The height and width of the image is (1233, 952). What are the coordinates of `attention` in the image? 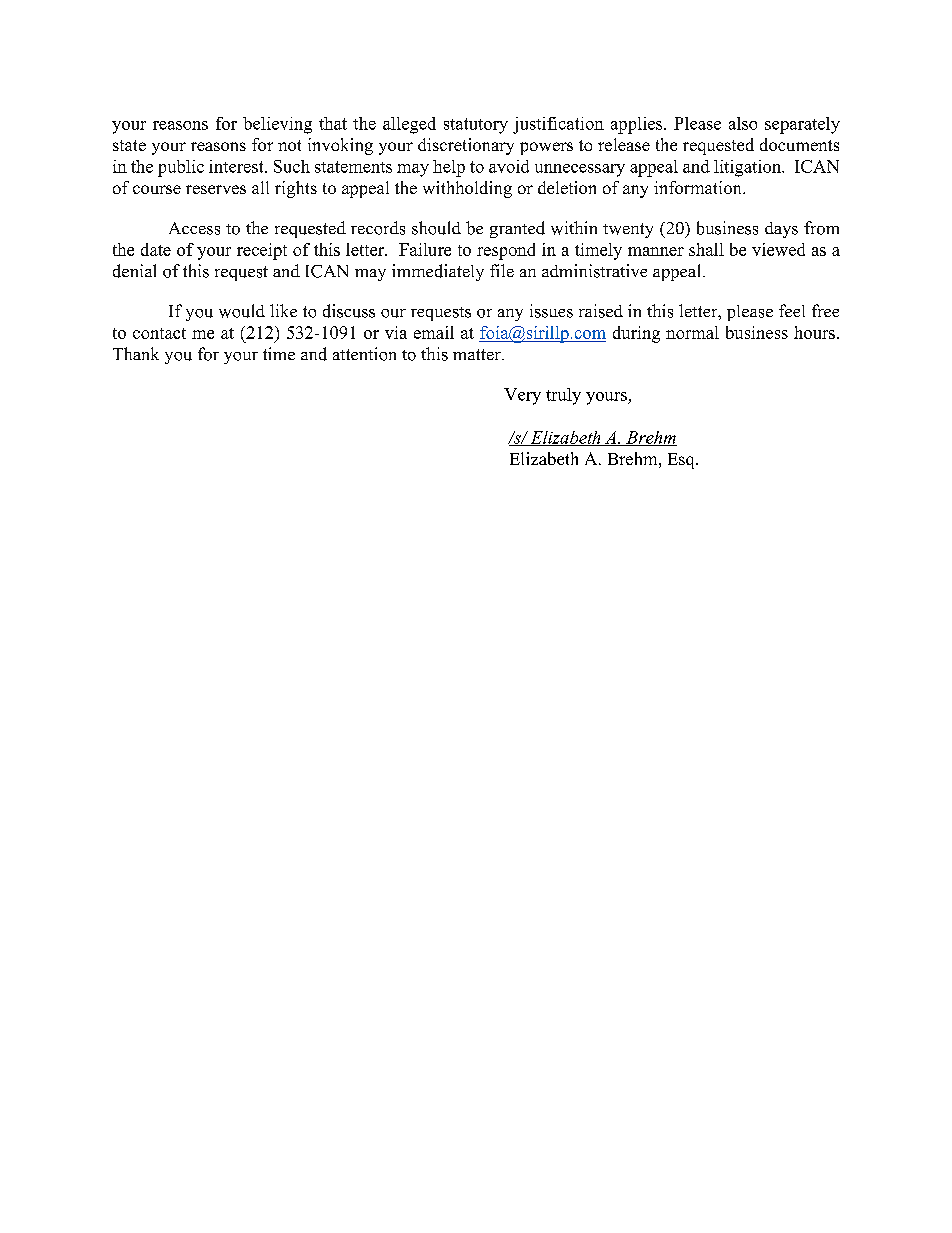 It's located at (364, 354).
